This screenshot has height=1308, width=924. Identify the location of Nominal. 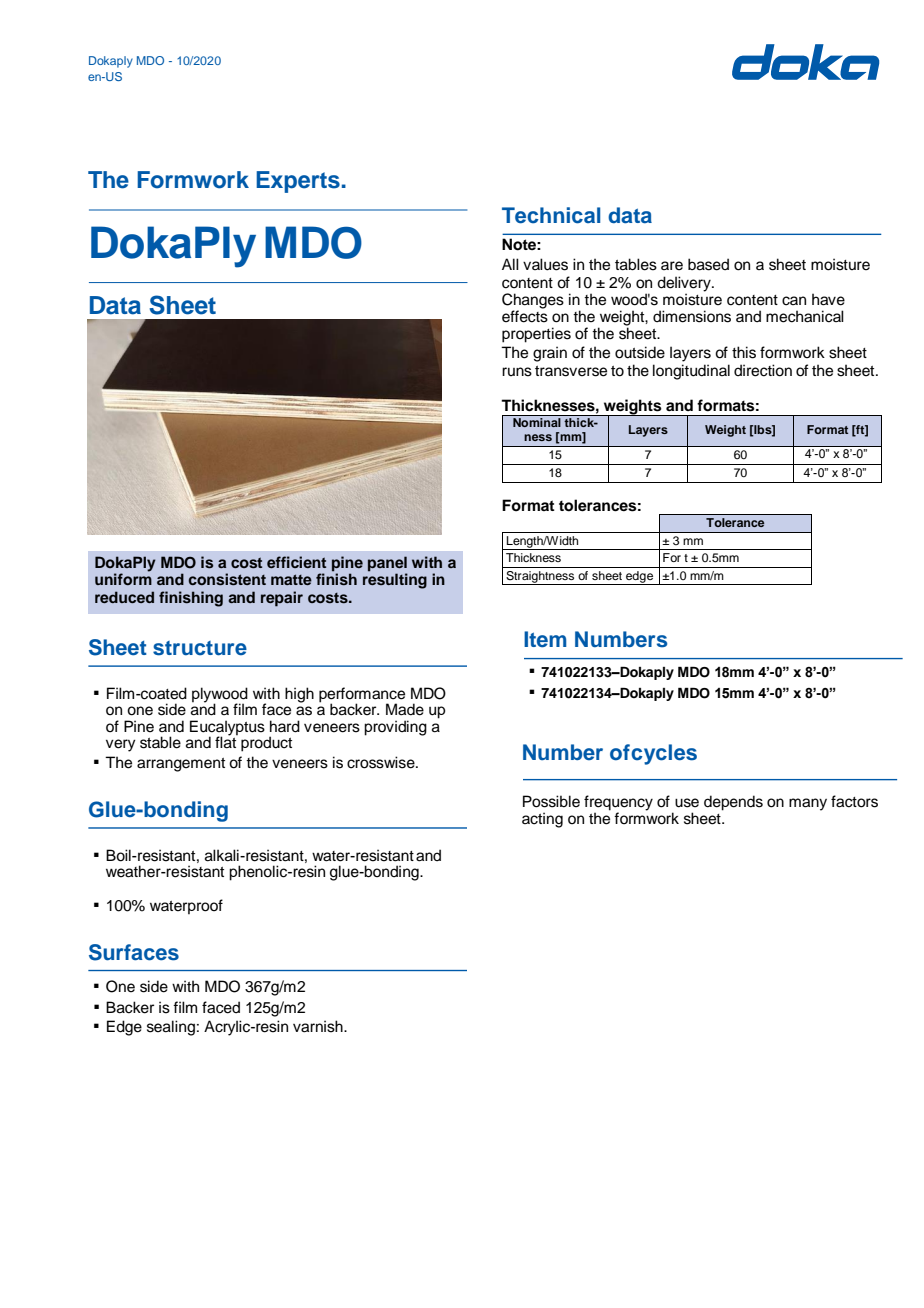
(537, 422).
